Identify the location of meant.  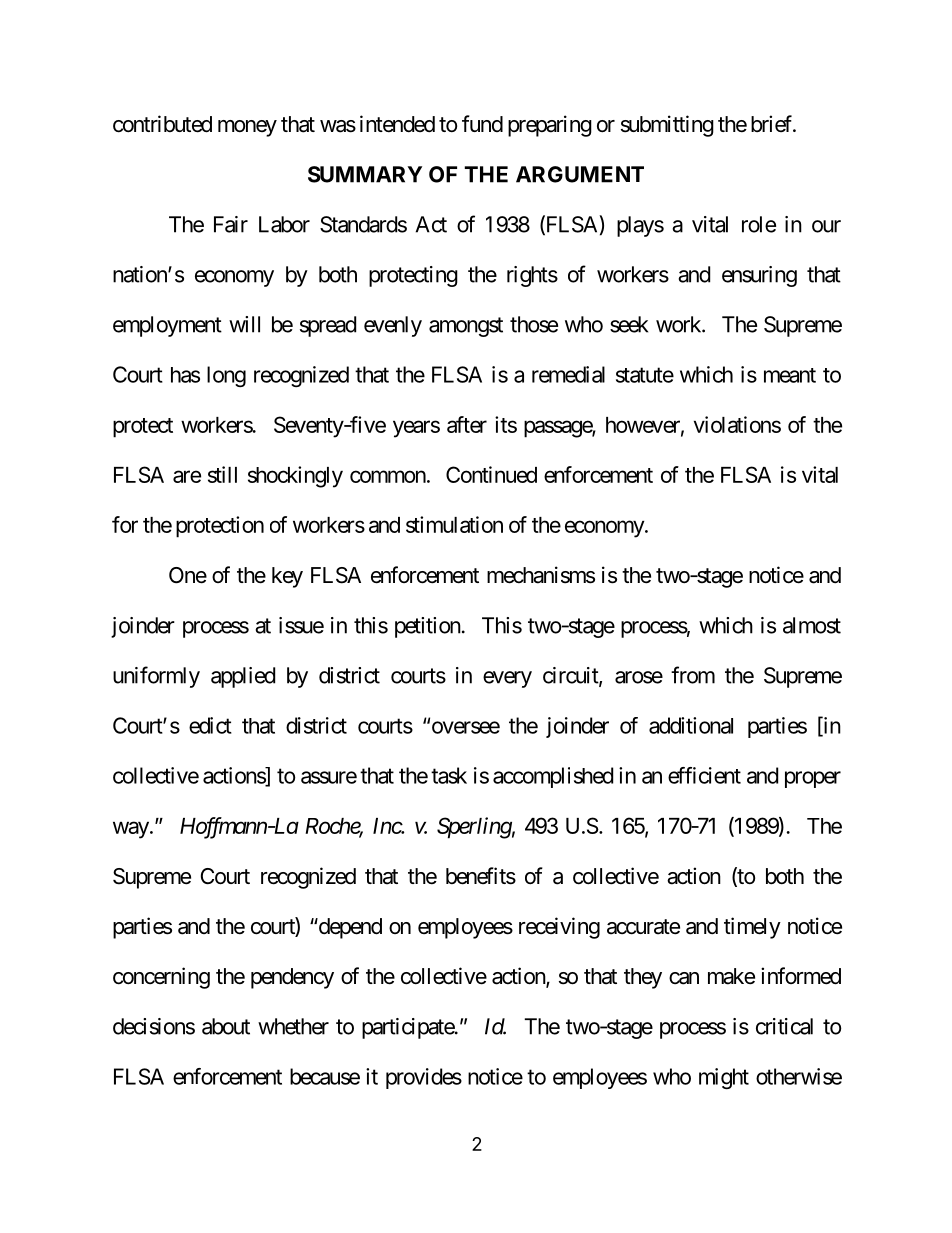
(790, 375).
